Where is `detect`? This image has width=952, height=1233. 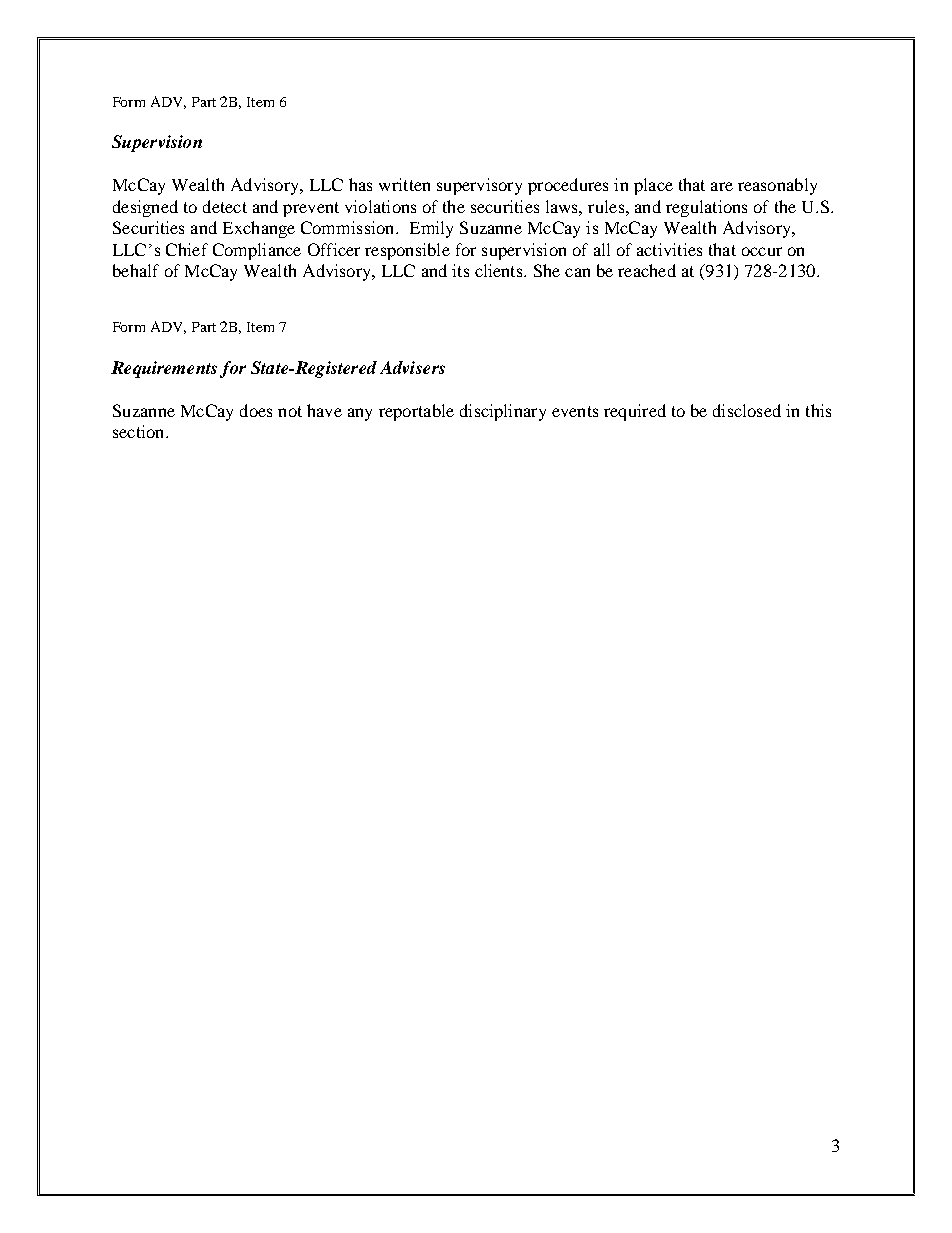 detect is located at coordinates (225, 206).
